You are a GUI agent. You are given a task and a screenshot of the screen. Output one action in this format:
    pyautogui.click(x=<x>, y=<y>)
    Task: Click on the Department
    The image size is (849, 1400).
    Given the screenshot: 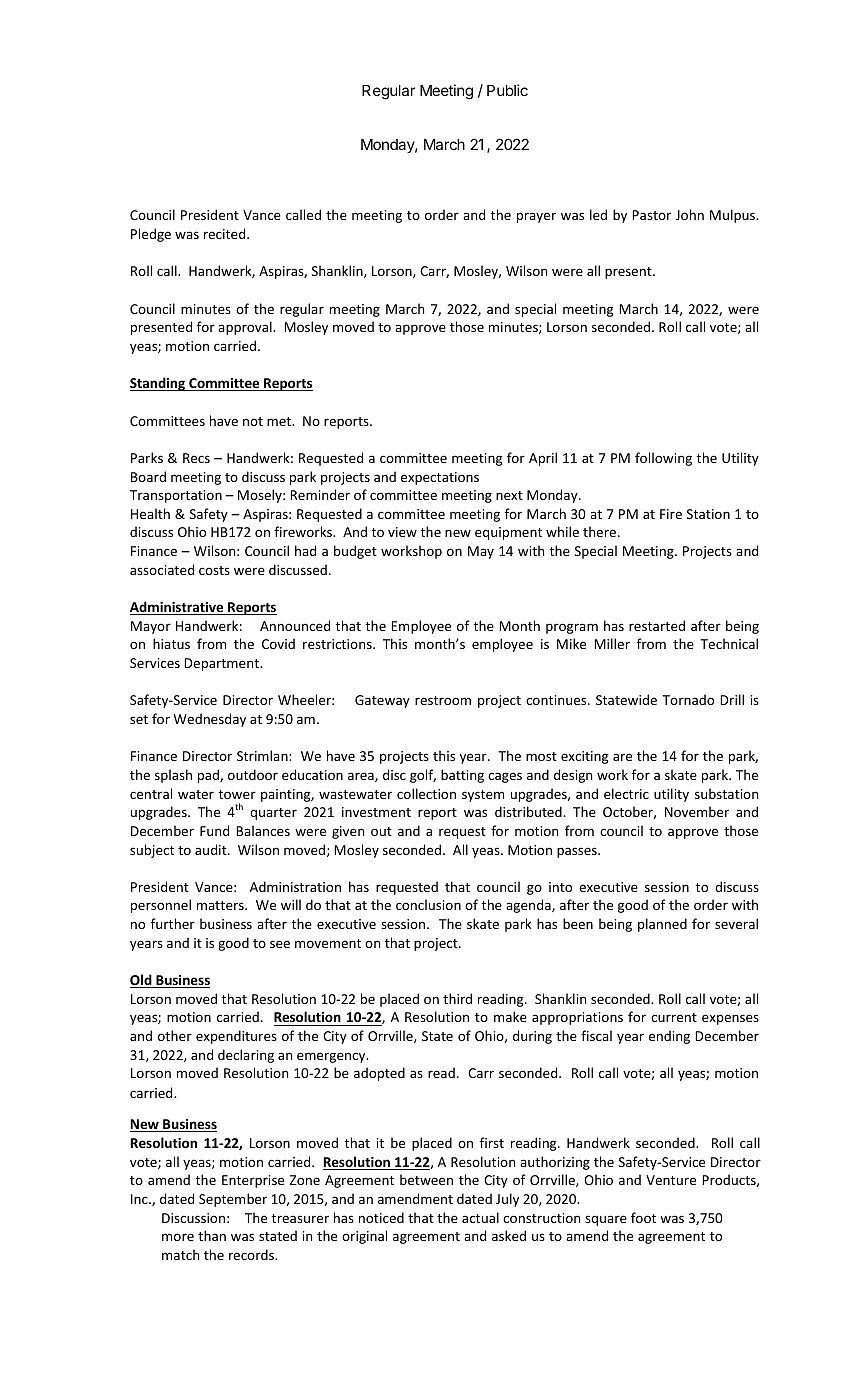 What is the action you would take?
    pyautogui.click(x=223, y=664)
